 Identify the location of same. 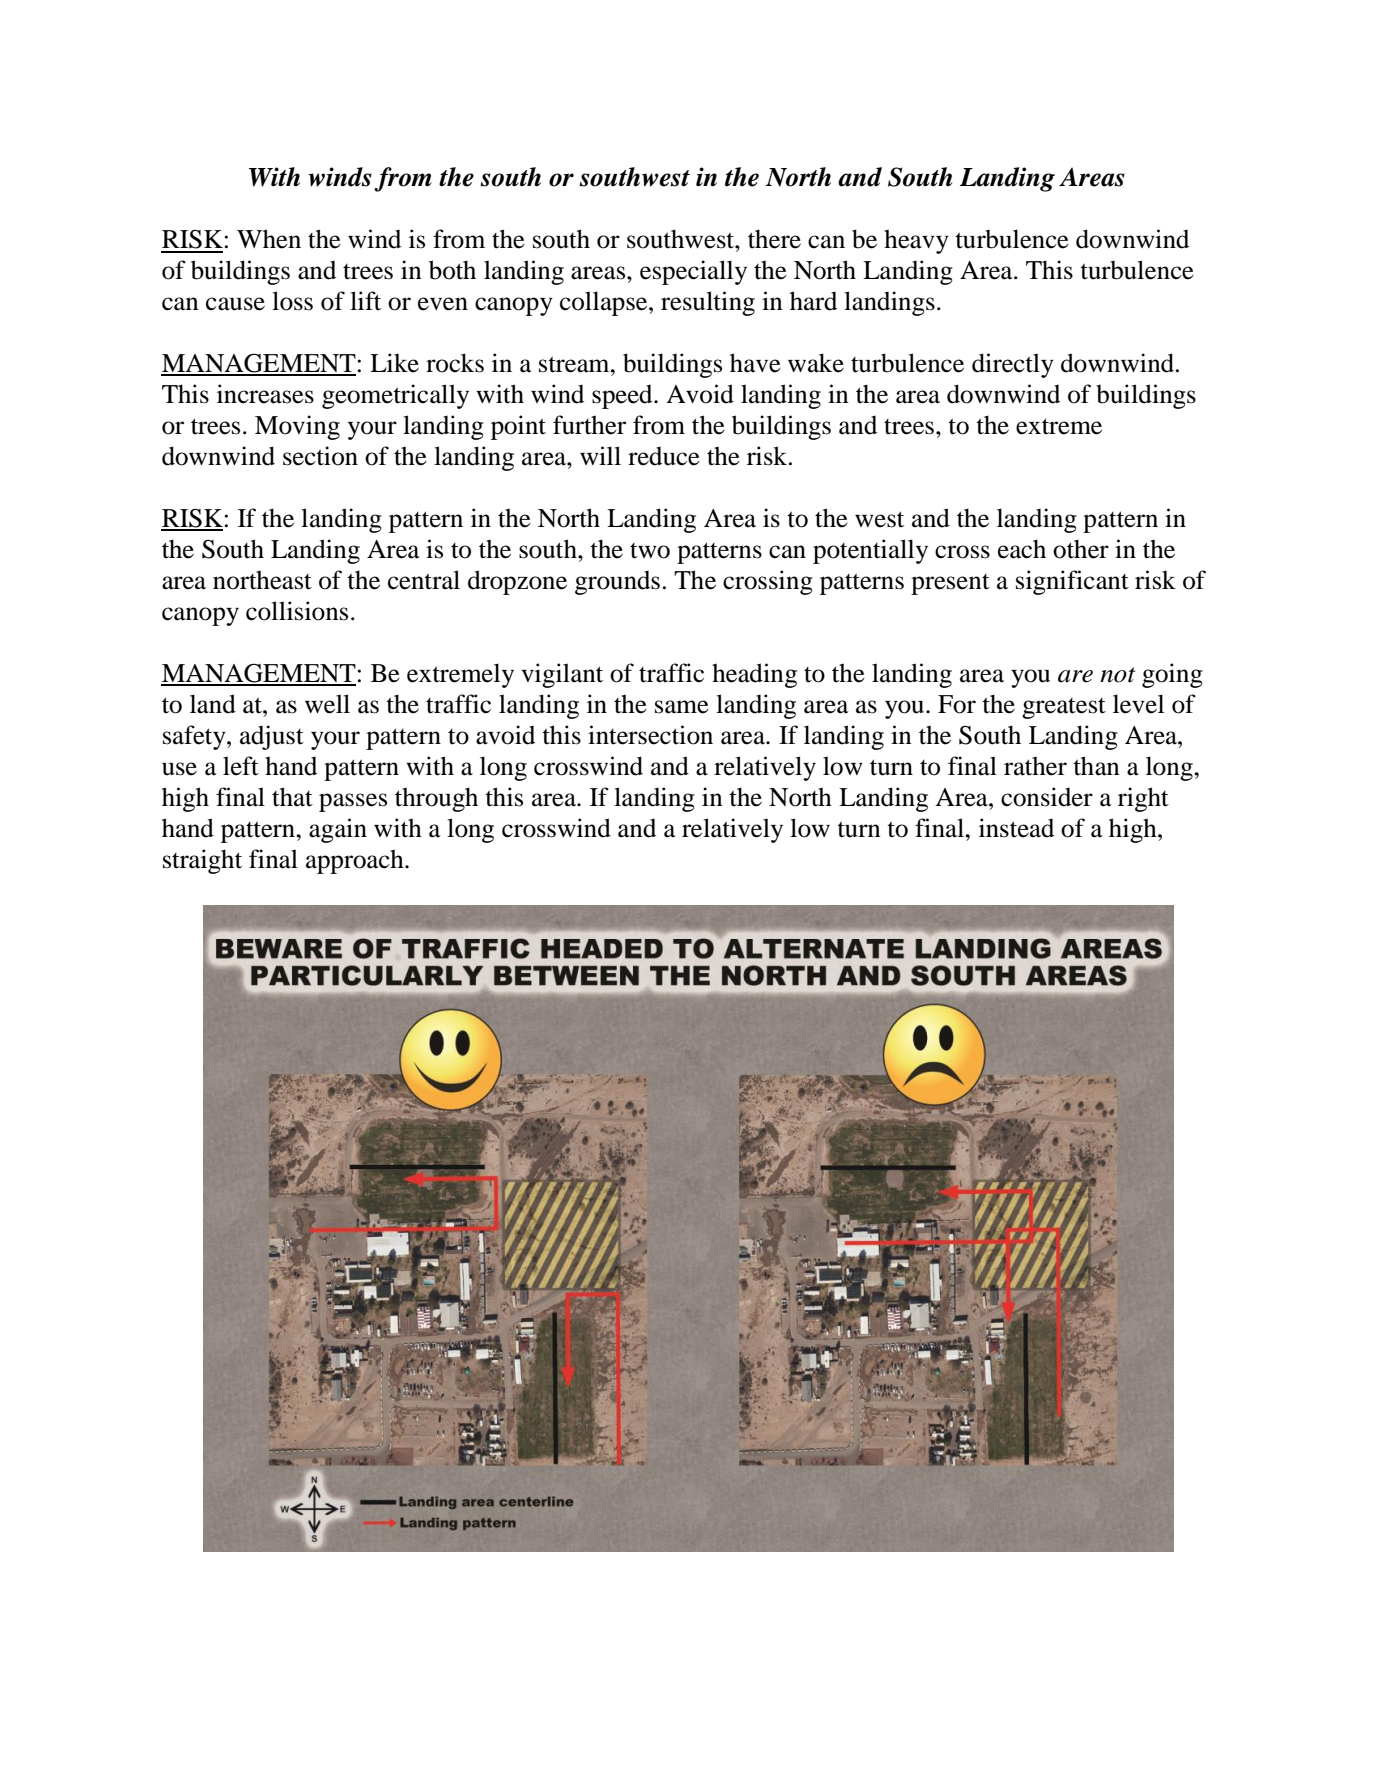
(682, 707).
